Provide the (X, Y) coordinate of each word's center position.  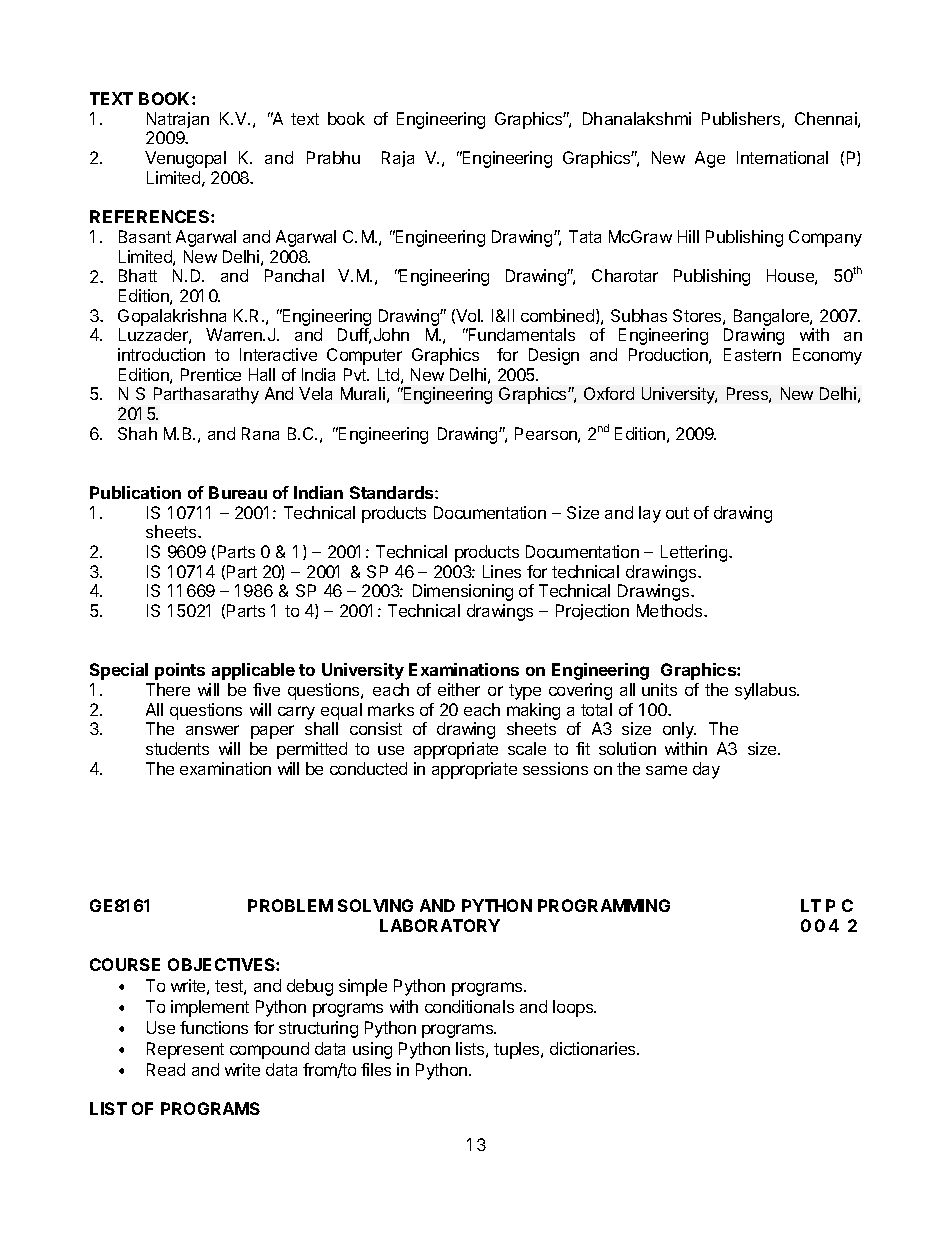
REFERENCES (151, 216)
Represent (185, 1050)
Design (554, 356)
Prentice (211, 374)
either (459, 689)
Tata (585, 236)
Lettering (695, 553)
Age (710, 159)
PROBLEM (290, 905)
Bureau (238, 492)
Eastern (752, 354)
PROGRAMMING (604, 905)
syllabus (767, 691)
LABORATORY (440, 925)
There (168, 689)
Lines (502, 571)
